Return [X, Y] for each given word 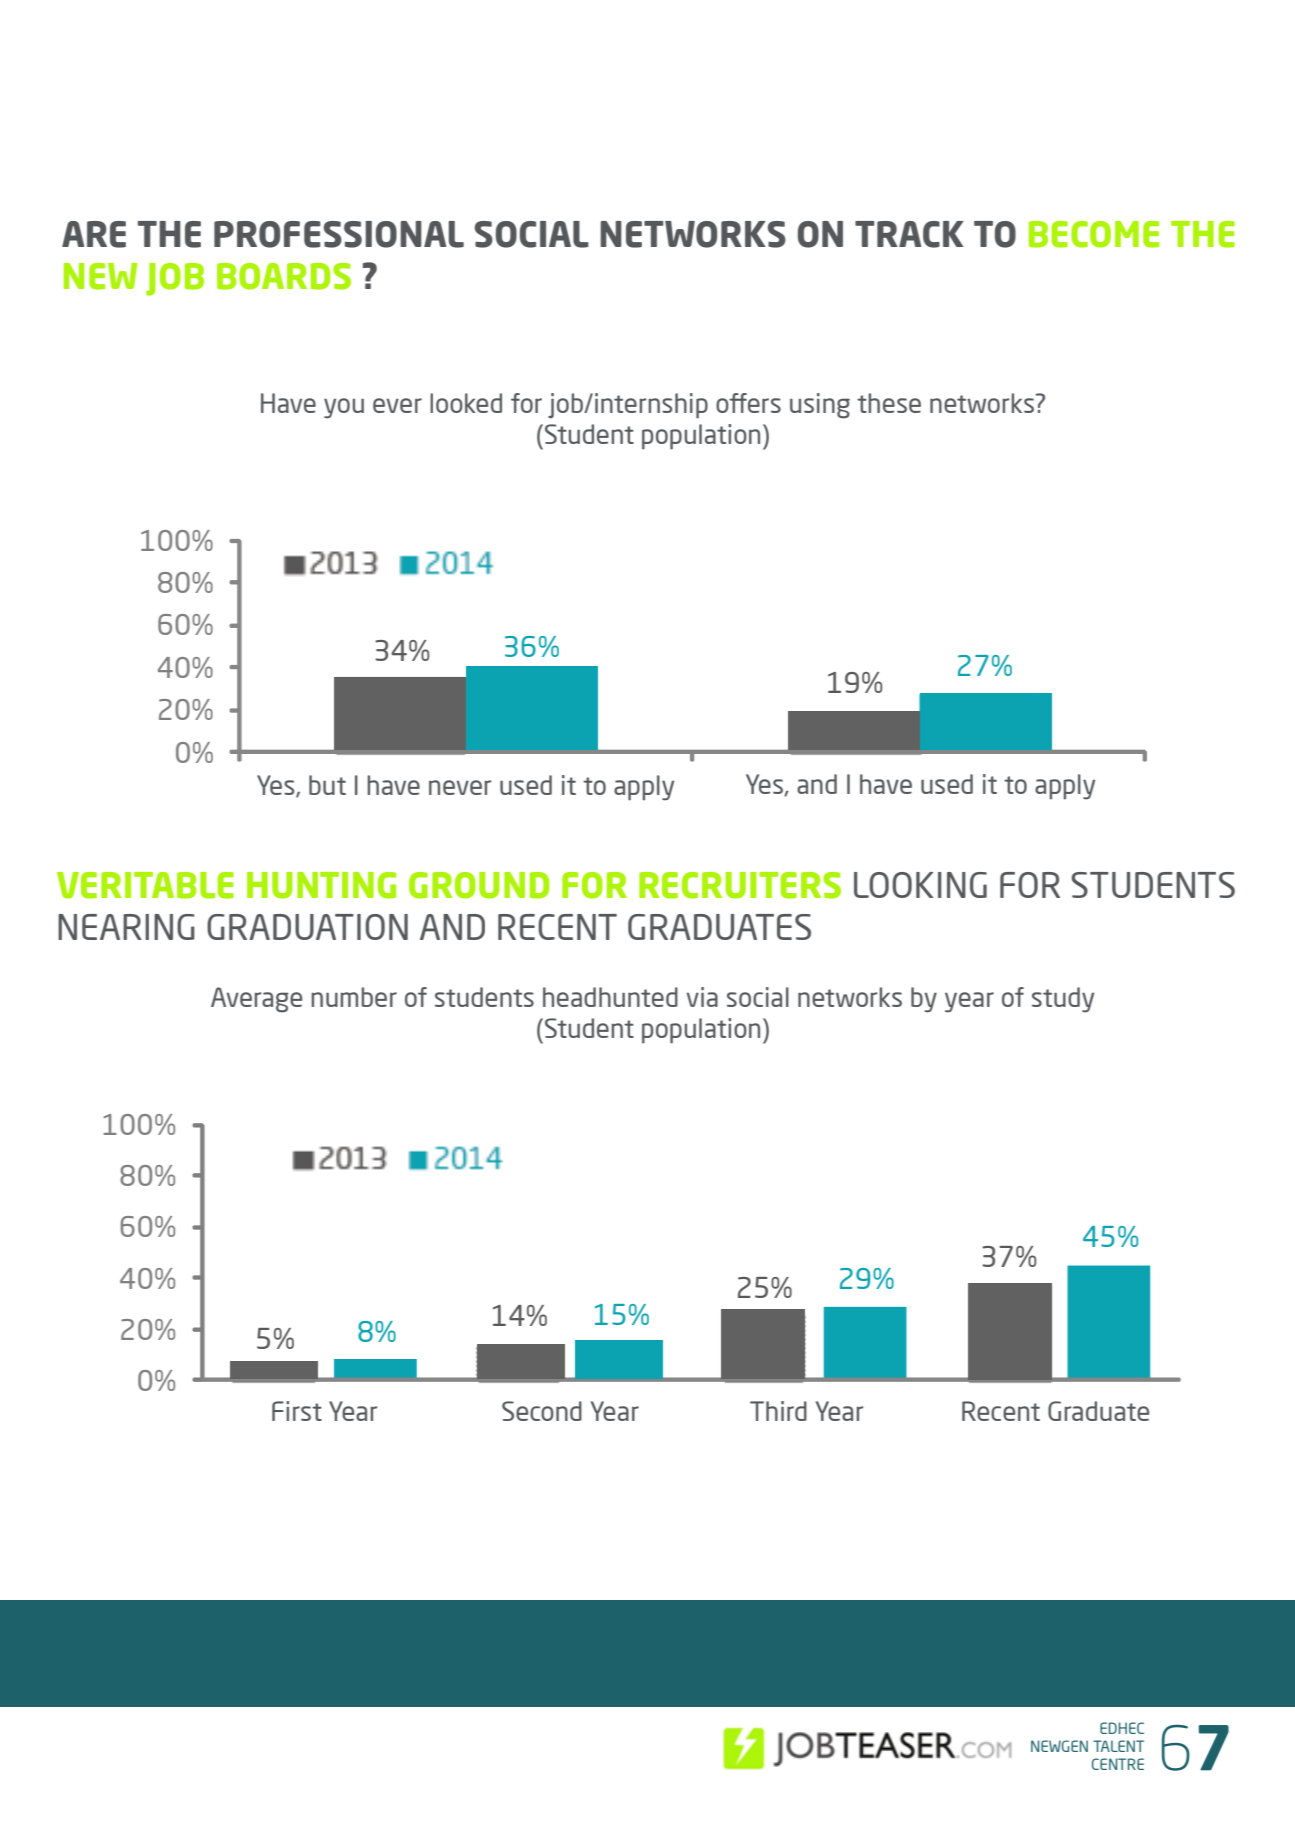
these [889, 403]
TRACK [909, 234]
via [702, 997]
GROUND [479, 885]
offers [748, 403]
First [297, 1411]
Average [256, 1000]
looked [466, 403]
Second [542, 1411]
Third [778, 1411]
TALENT [1118, 1746]
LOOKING [920, 885]
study [1063, 1000]
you [344, 408]
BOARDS [284, 276]
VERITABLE [145, 885]
